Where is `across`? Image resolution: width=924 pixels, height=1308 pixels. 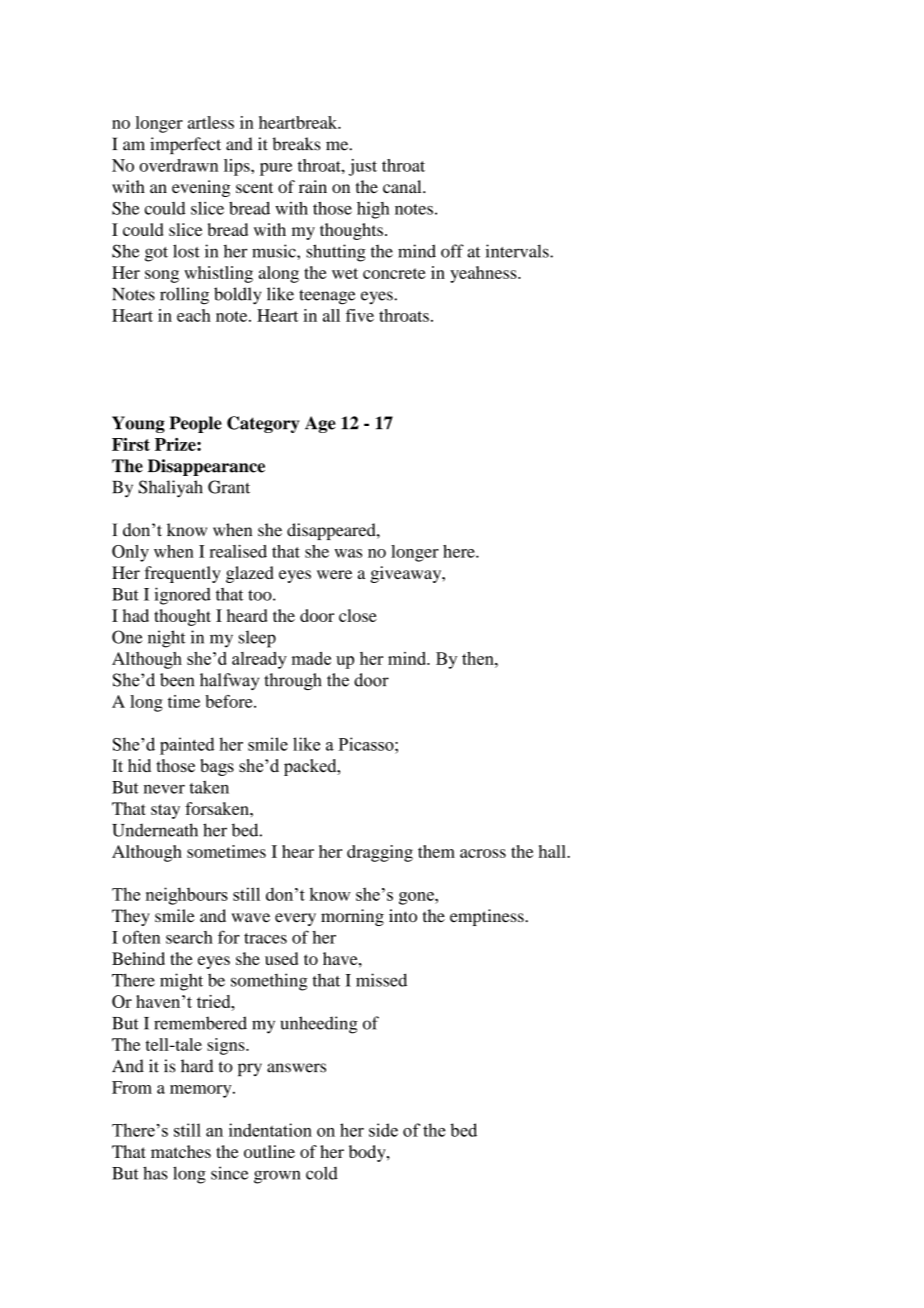 across is located at coordinates (483, 853).
